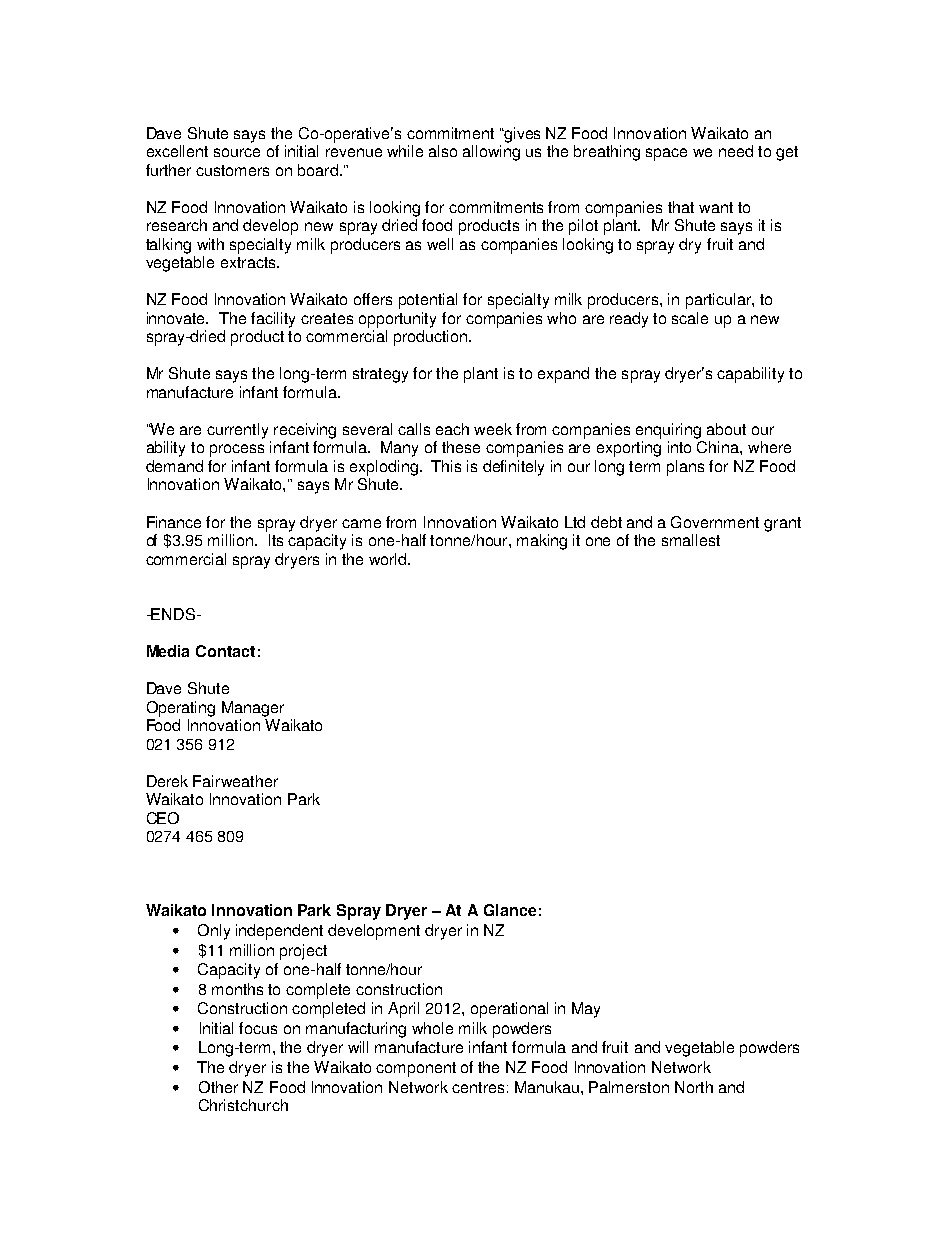 This screenshot has width=952, height=1233. I want to click on process, so click(237, 450).
